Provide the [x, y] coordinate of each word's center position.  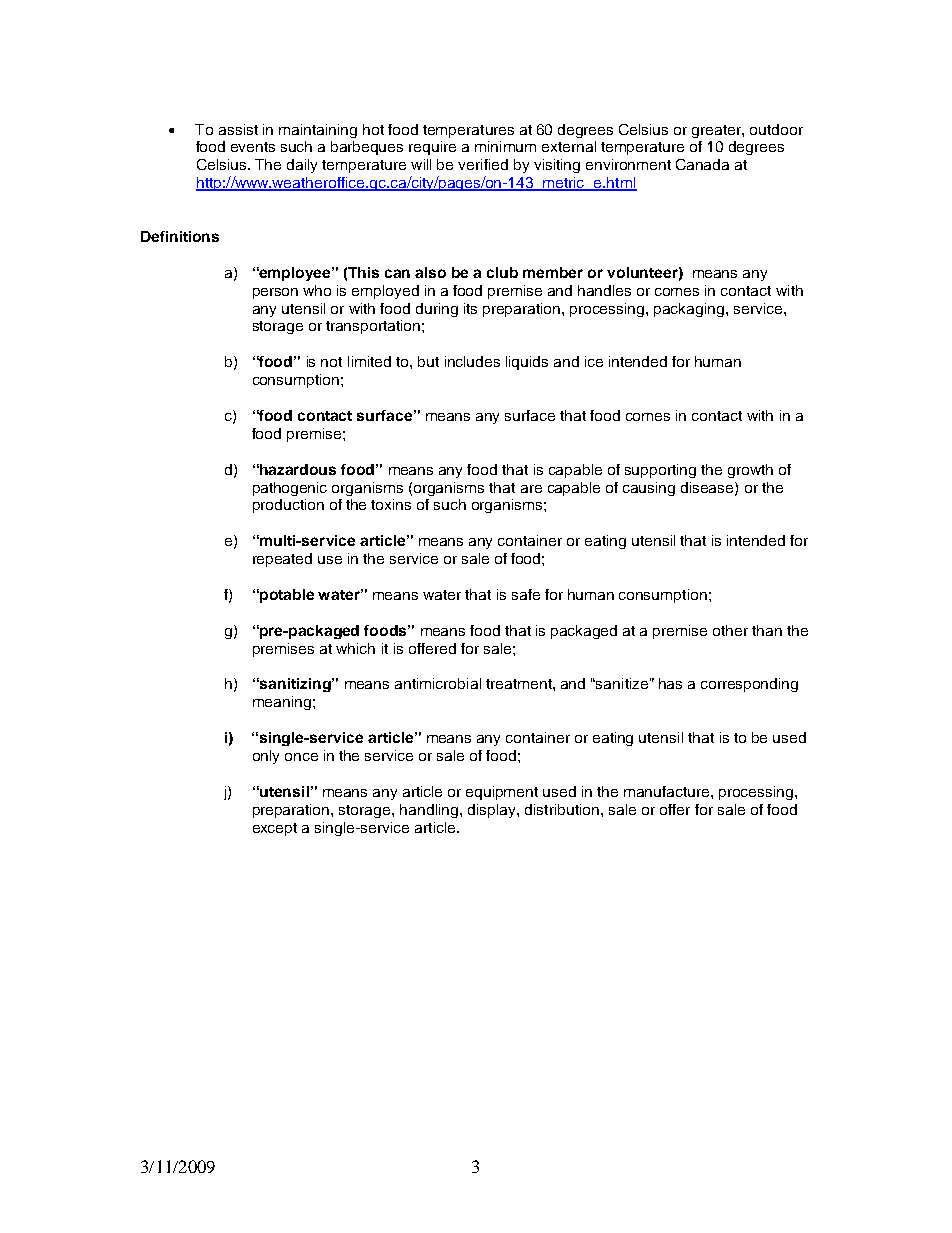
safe [526, 594]
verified [483, 164]
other [730, 630]
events [253, 147]
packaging [689, 310]
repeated [282, 560]
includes [472, 361]
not [331, 362]
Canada [702, 164]
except [275, 829]
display [493, 811]
